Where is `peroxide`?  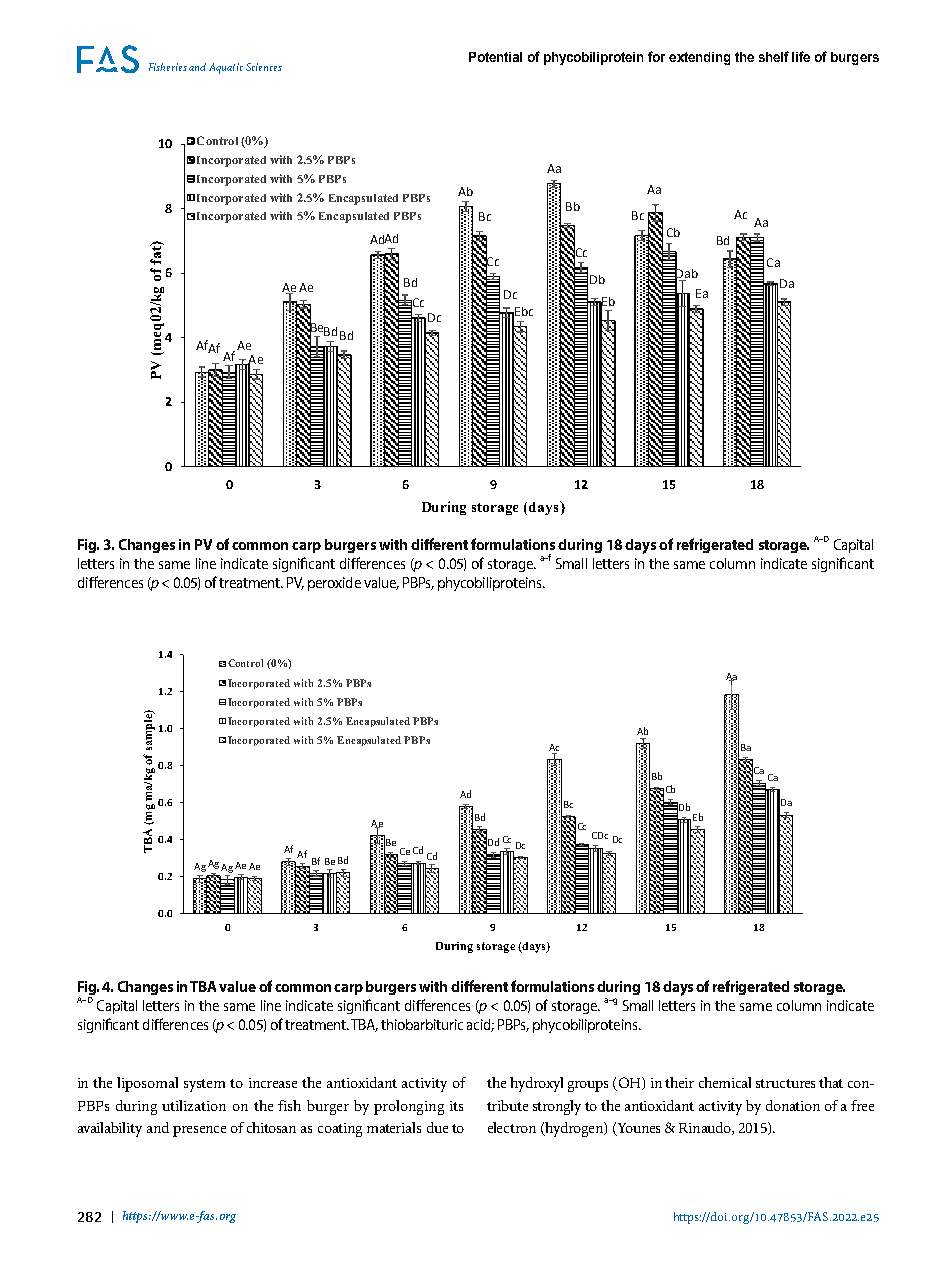 peroxide is located at coordinates (334, 584).
